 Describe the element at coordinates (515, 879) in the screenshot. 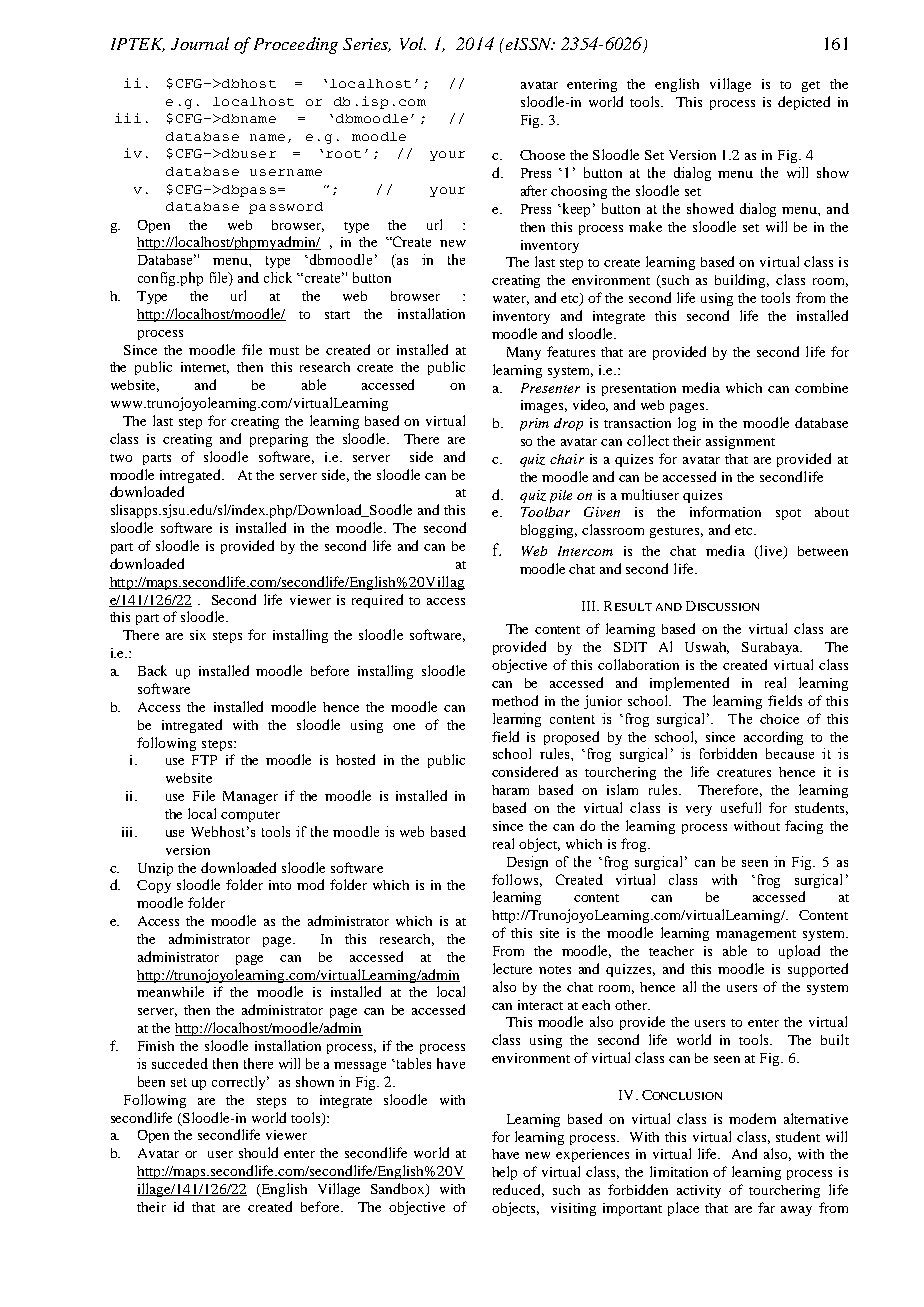

I see `follows` at that location.
